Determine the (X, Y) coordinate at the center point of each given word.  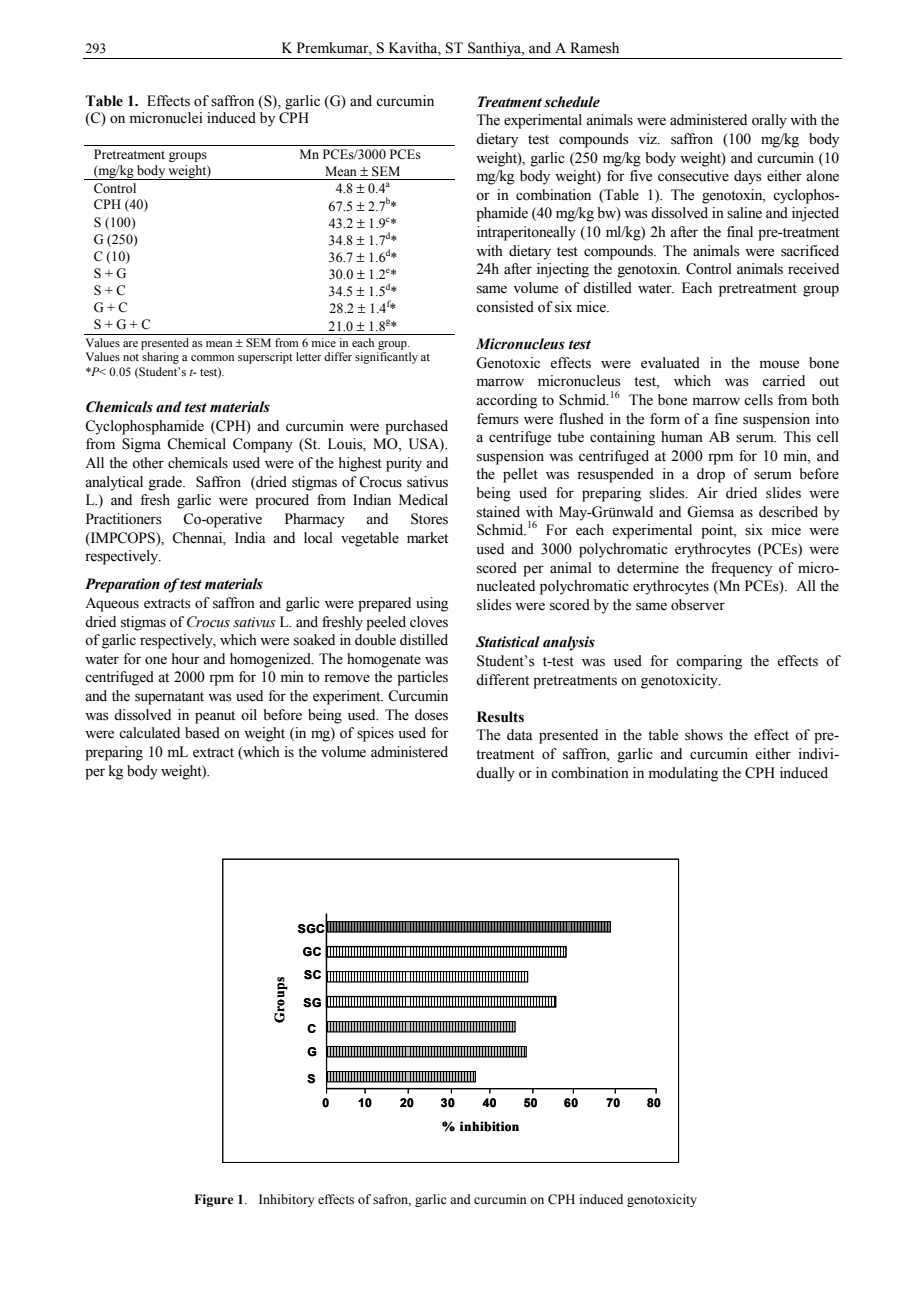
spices (375, 734)
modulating (683, 774)
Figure (214, 1200)
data (520, 734)
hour (186, 659)
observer (698, 605)
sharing (160, 358)
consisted (505, 307)
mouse (779, 364)
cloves (429, 622)
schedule (572, 102)
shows (704, 735)
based (202, 733)
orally (769, 121)
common (212, 358)
